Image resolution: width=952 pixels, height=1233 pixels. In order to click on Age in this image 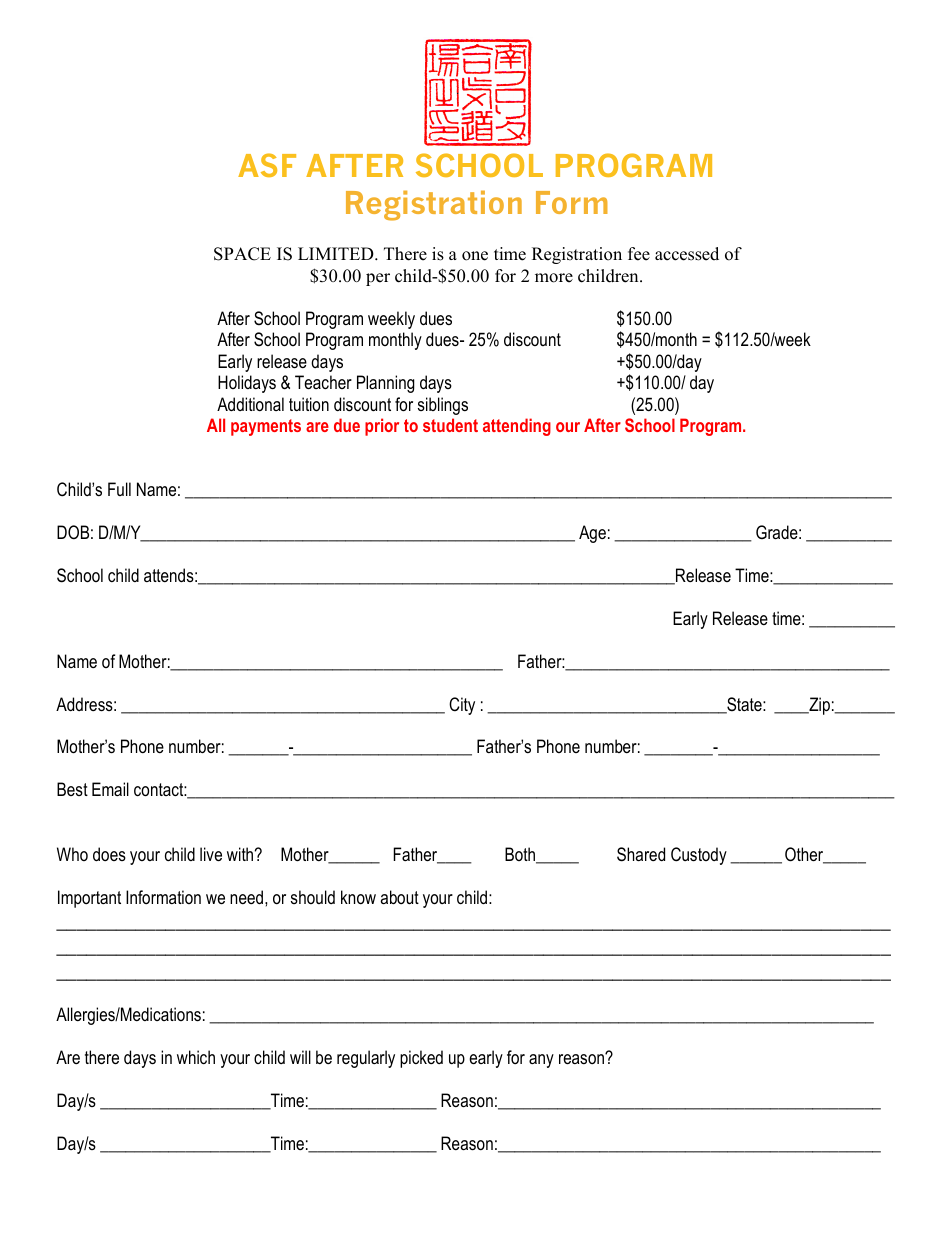, I will do `click(592, 534)`.
